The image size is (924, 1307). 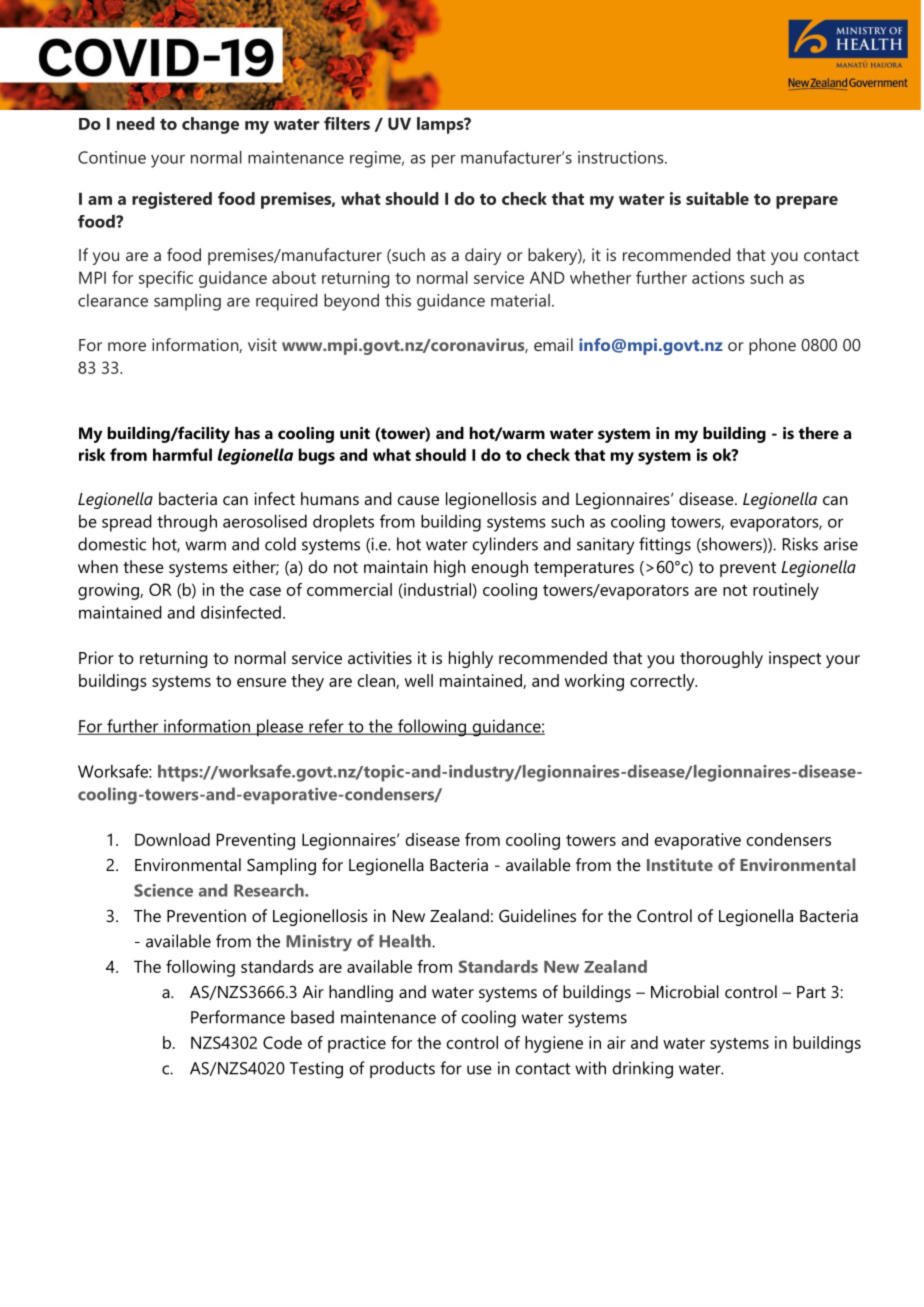 I want to click on lamps, so click(x=441, y=125).
